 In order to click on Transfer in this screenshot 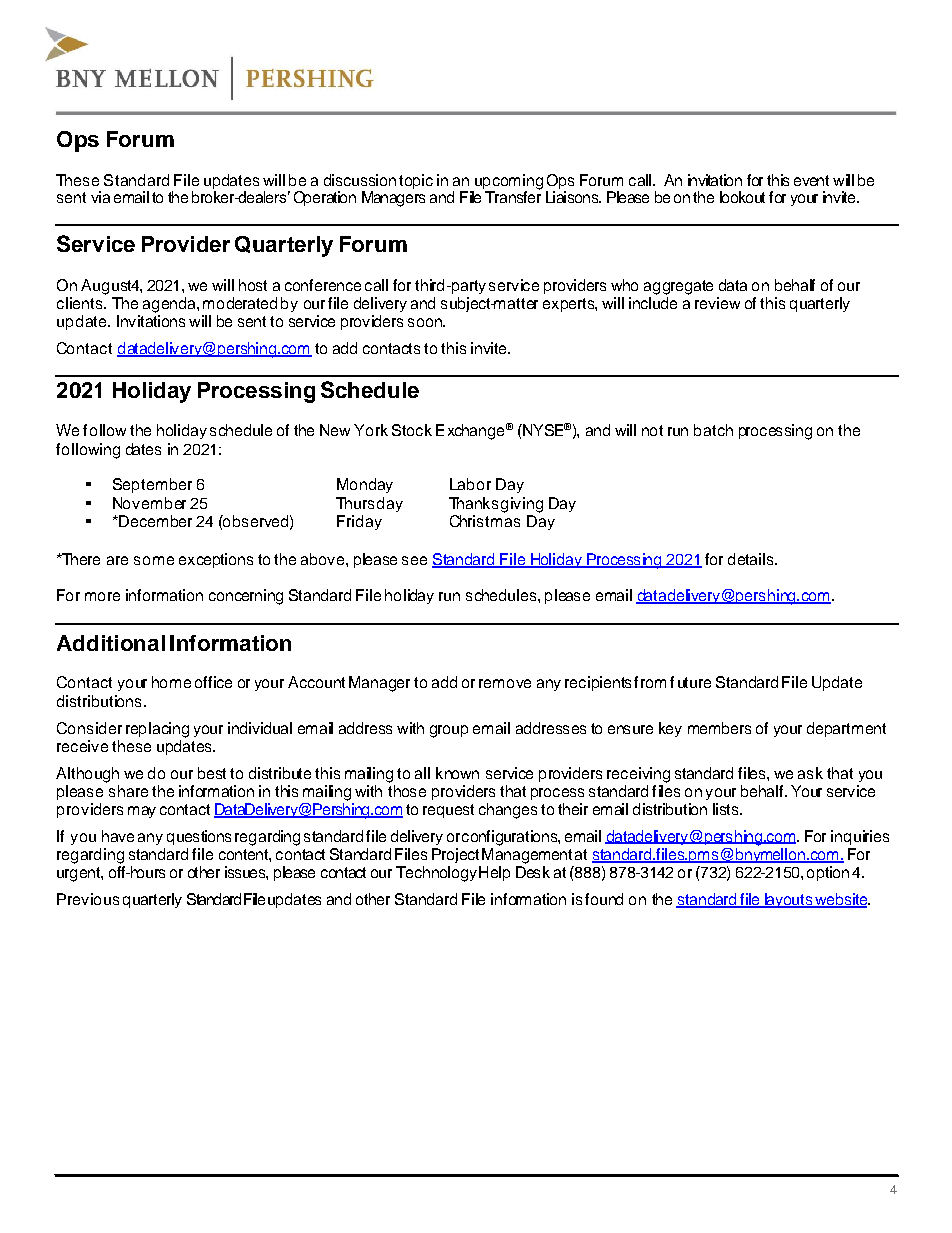, I will do `click(513, 196)`.
